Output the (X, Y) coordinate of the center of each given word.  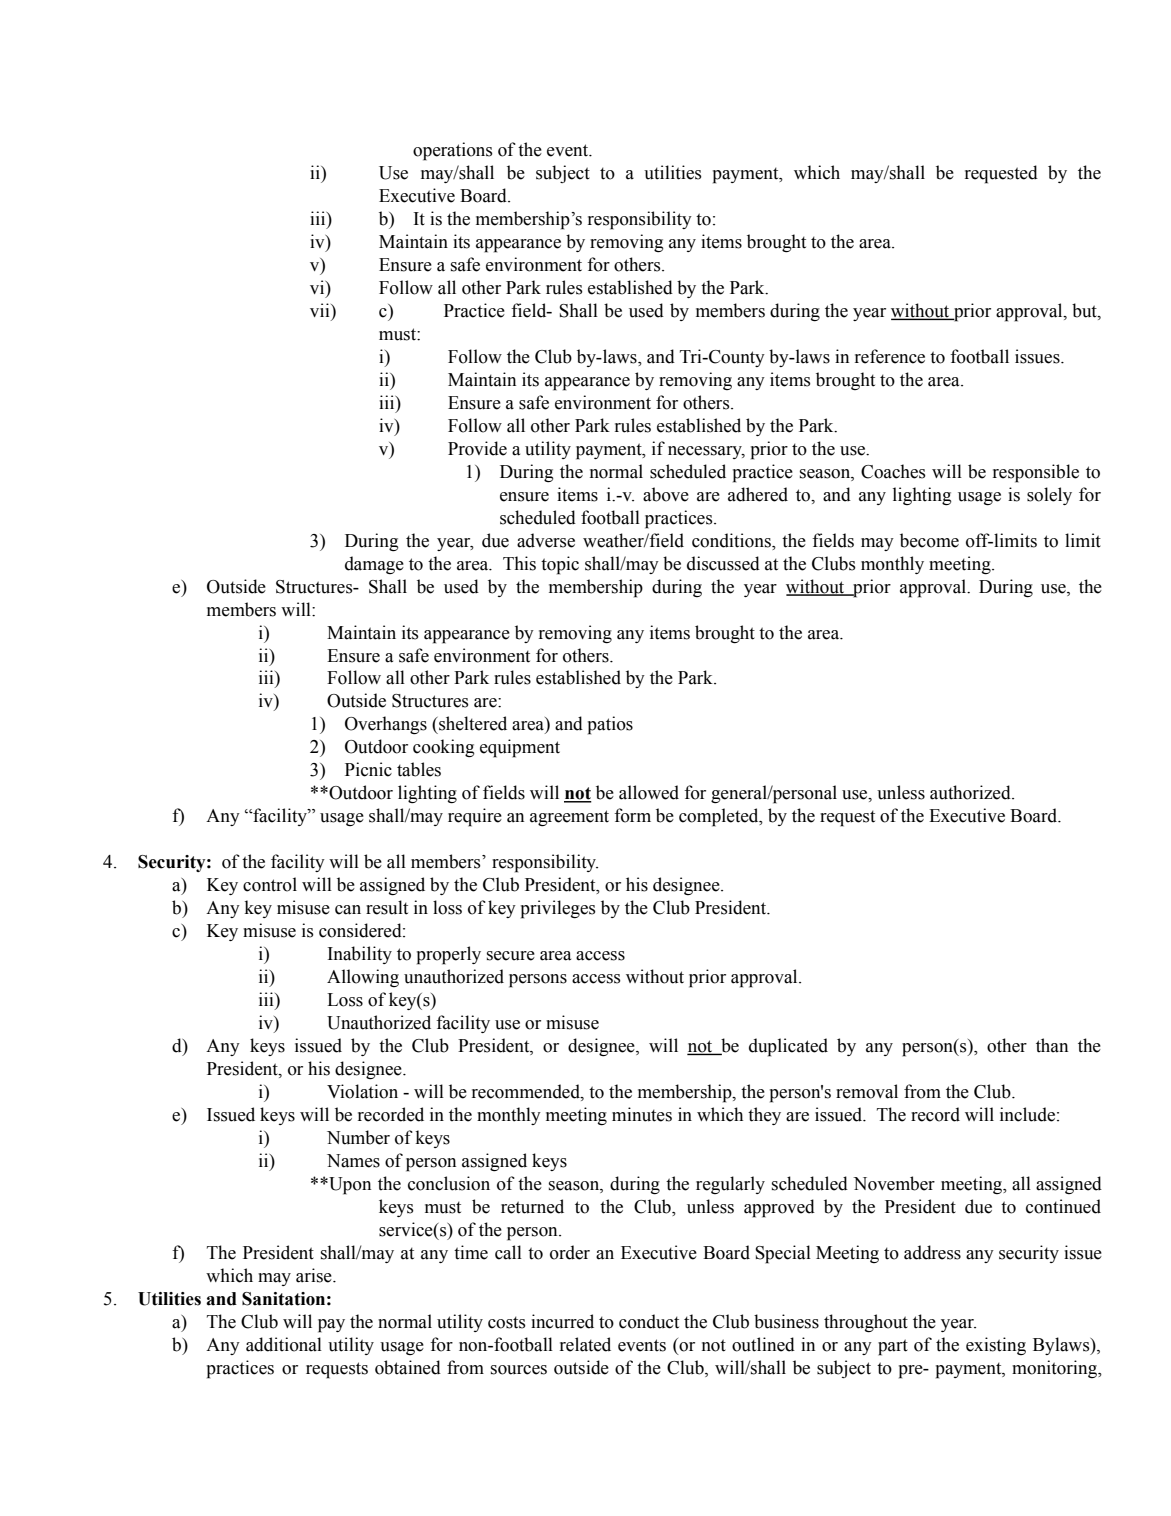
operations (453, 151)
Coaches (893, 471)
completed (720, 817)
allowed (649, 792)
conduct (649, 1321)
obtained (408, 1367)
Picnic (368, 769)
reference (890, 356)
